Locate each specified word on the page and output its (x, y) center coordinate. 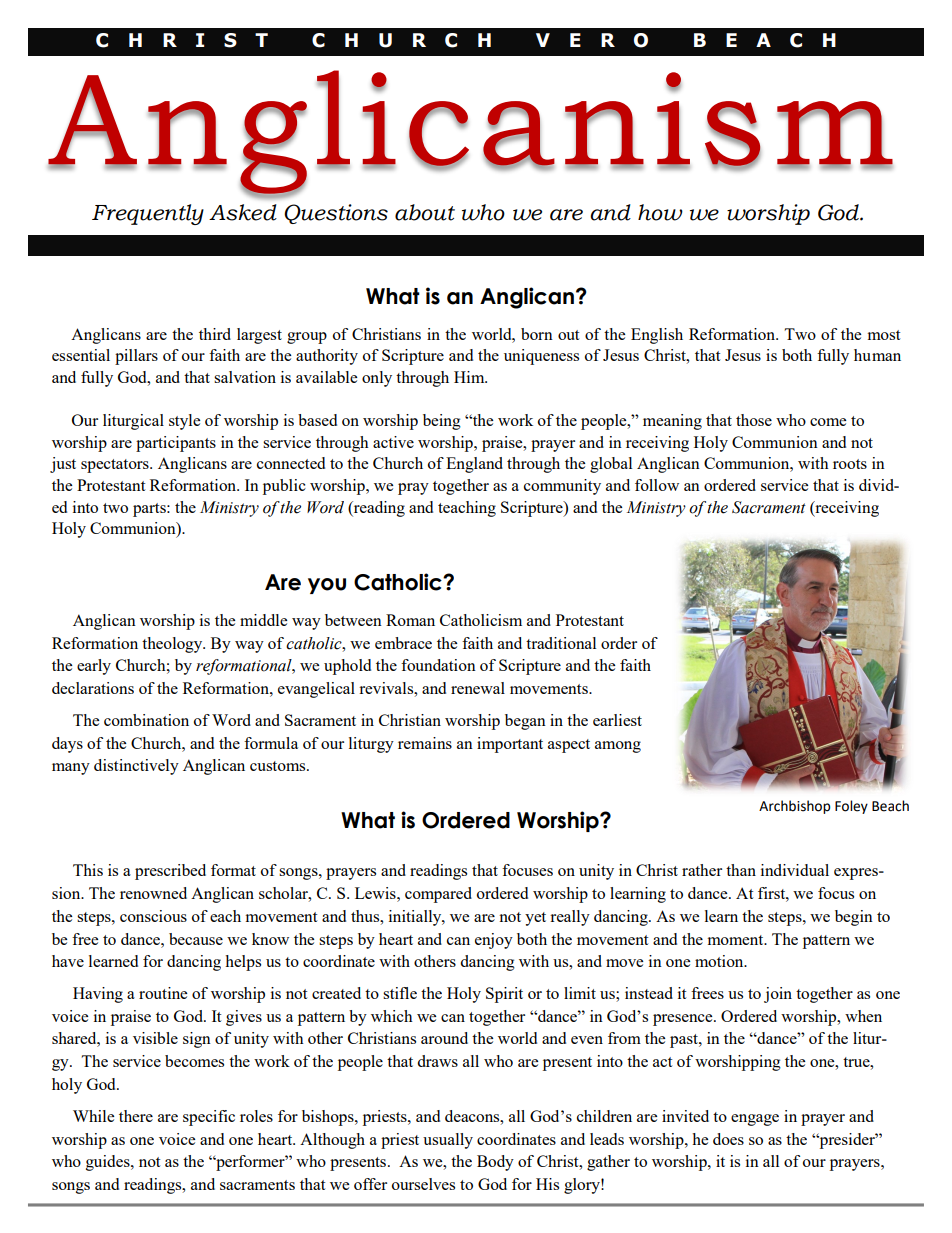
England (474, 465)
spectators (116, 466)
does (728, 1139)
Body (495, 1163)
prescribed (170, 872)
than (741, 870)
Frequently (148, 214)
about (425, 212)
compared (438, 895)
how (660, 212)
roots (850, 464)
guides (109, 1163)
